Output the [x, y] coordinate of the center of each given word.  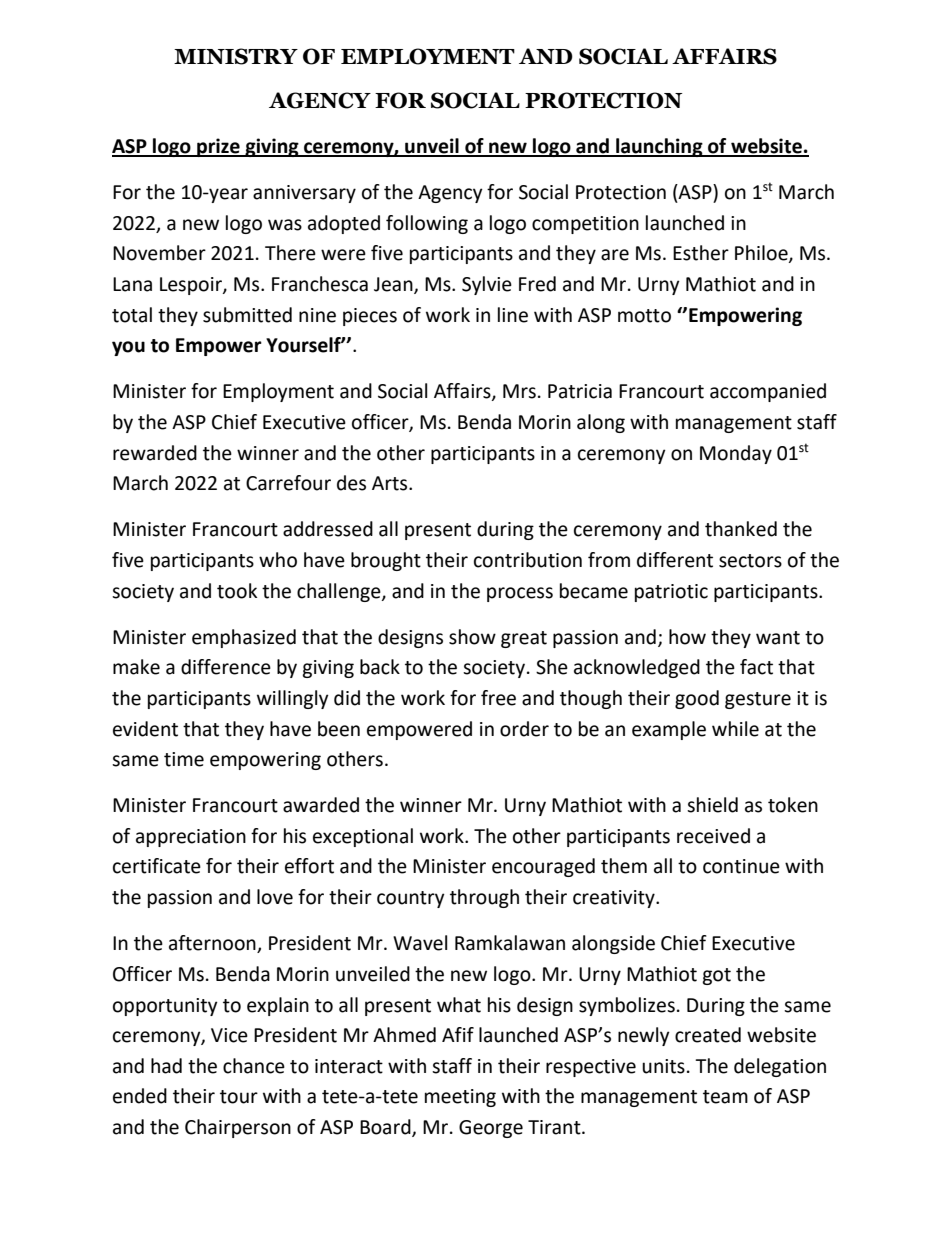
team [725, 1097]
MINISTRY [236, 56]
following [427, 224]
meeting [460, 1098]
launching [659, 147]
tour [239, 1097]
